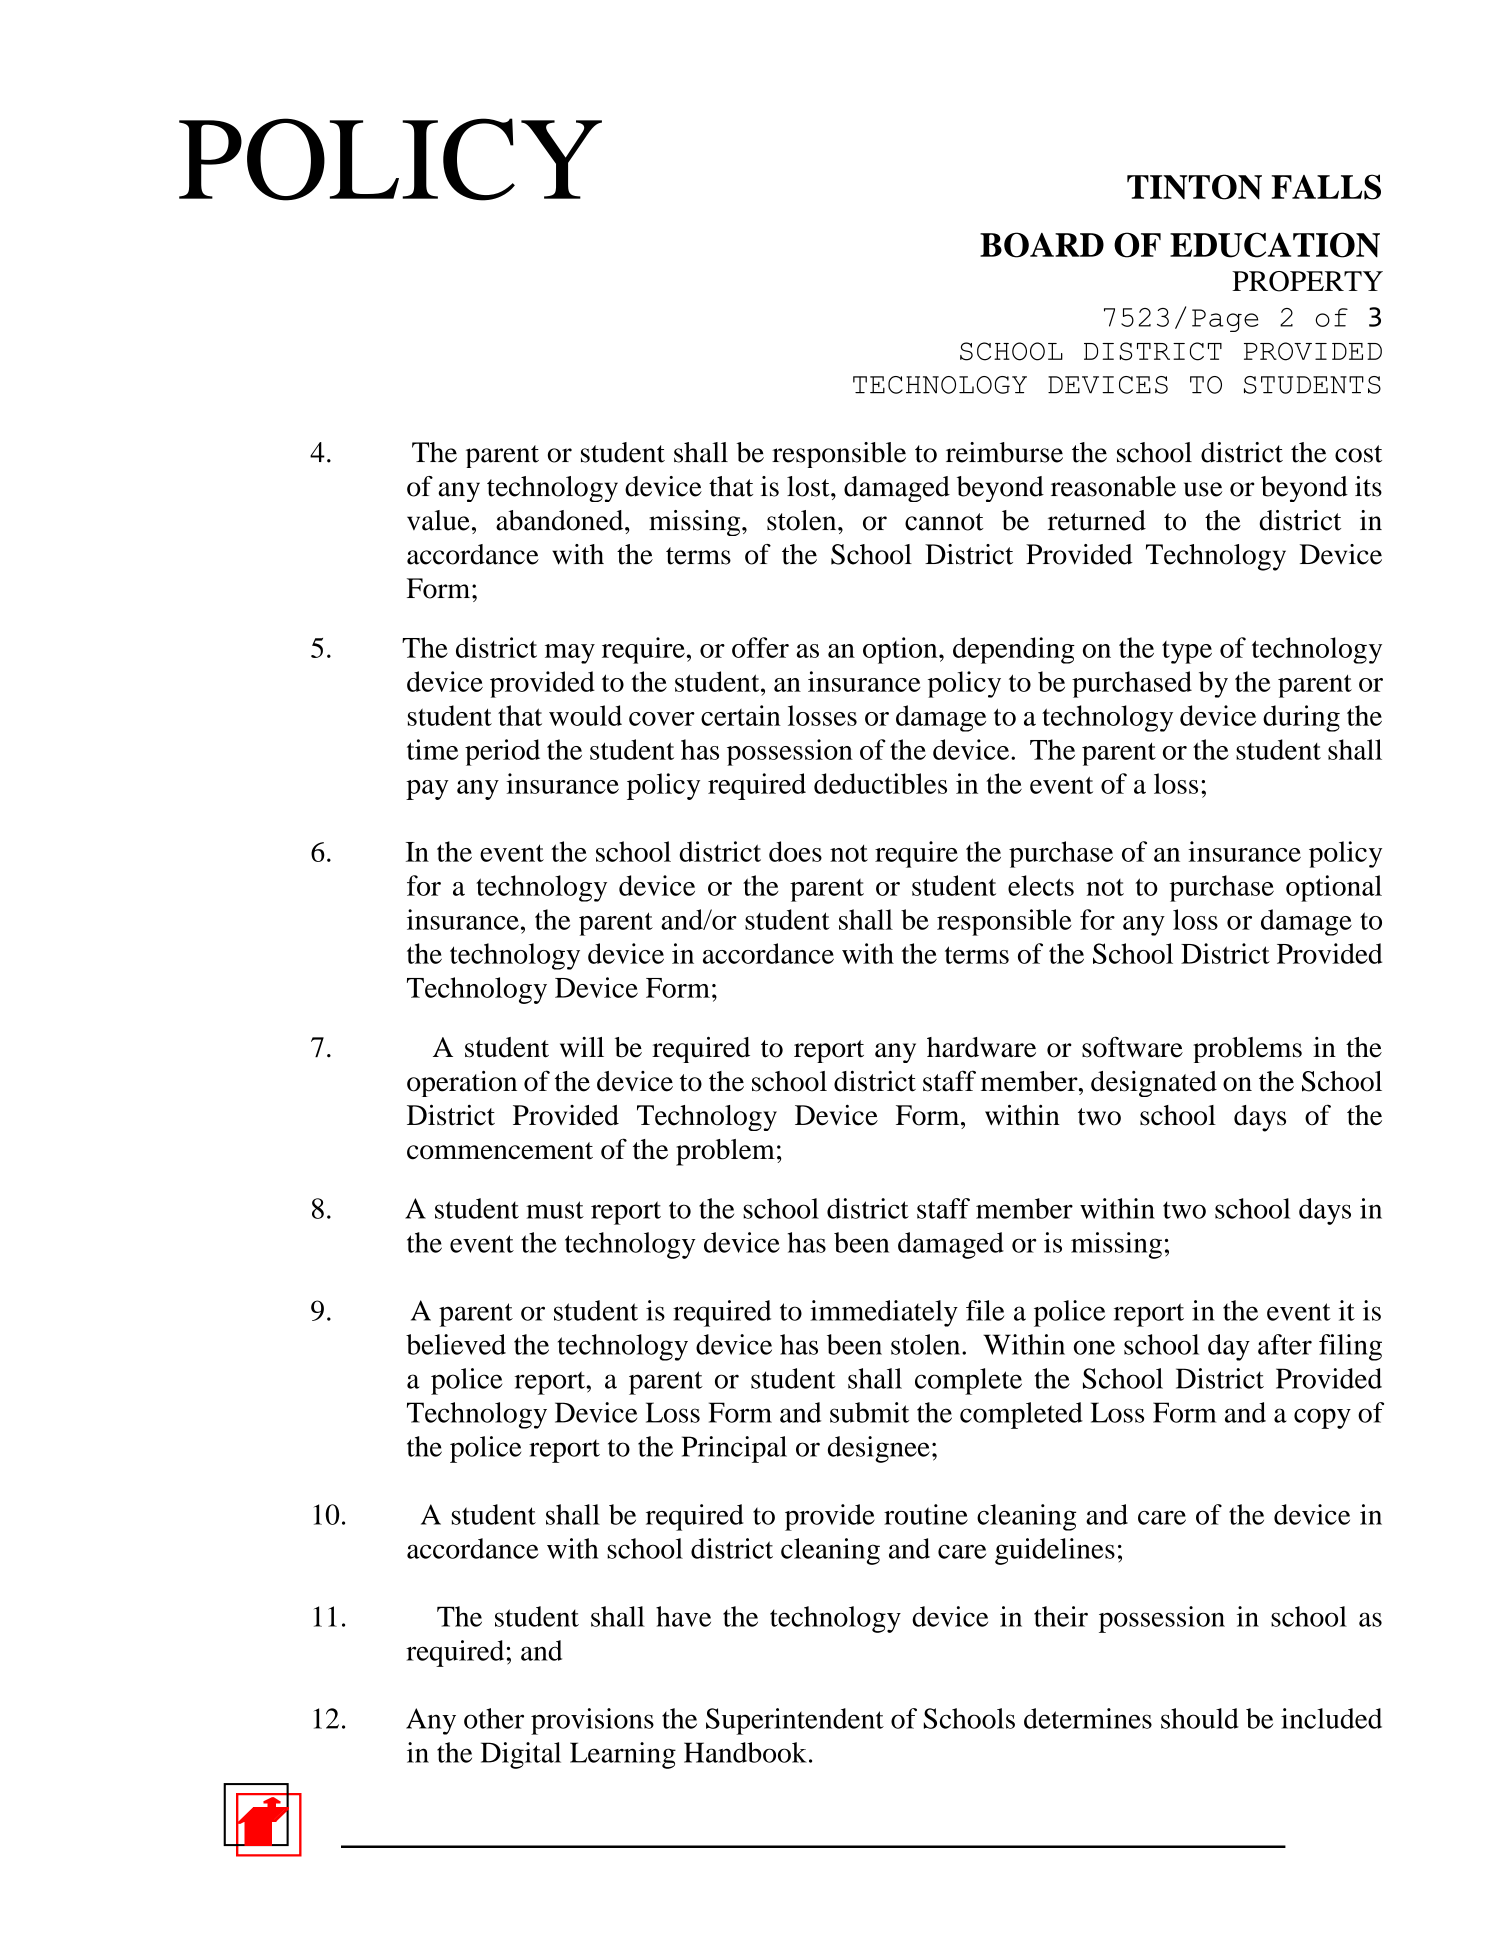  What do you see at coordinates (582, 1047) in the image?
I see `will` at bounding box center [582, 1047].
